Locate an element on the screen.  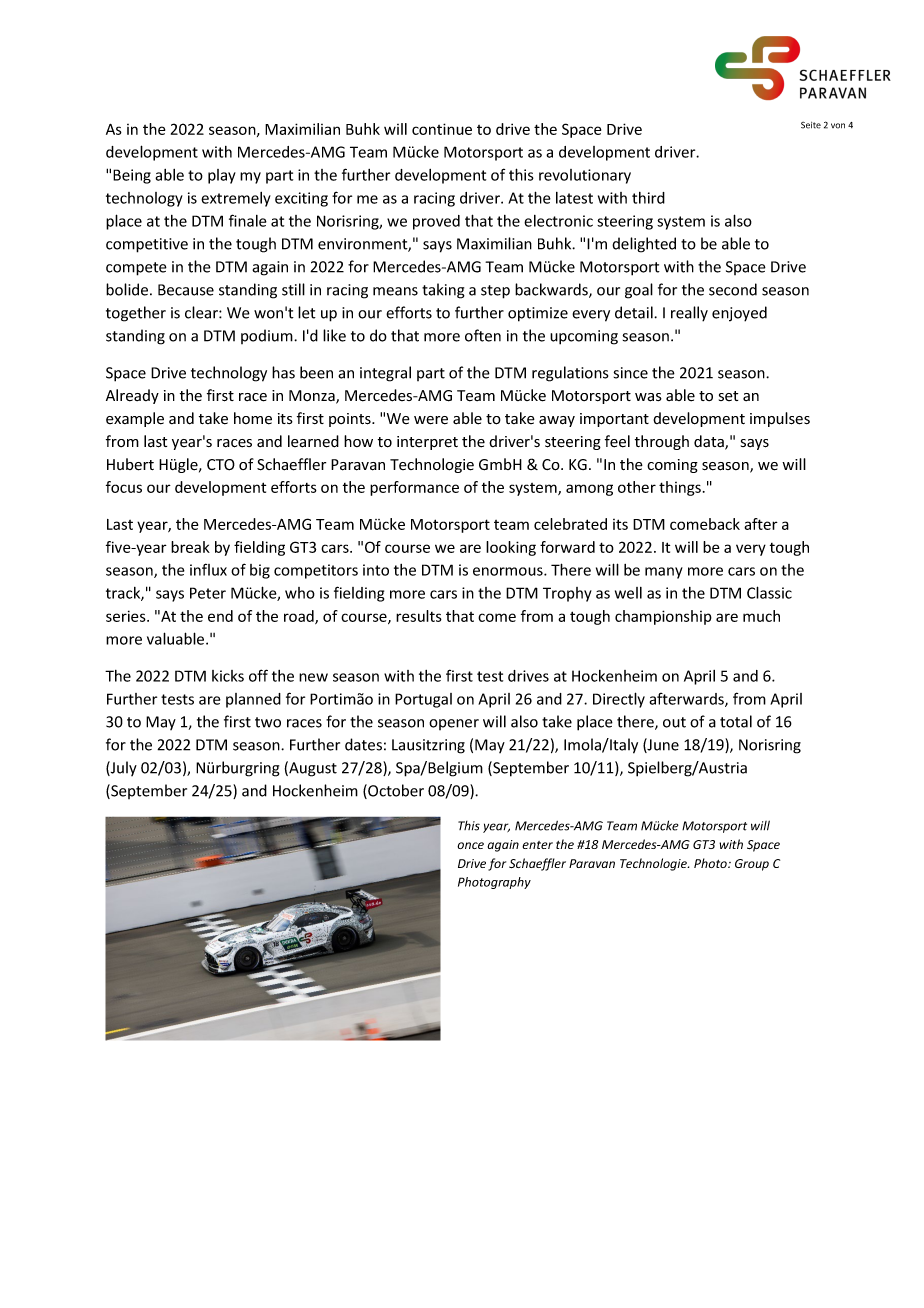
kicks is located at coordinates (228, 676).
